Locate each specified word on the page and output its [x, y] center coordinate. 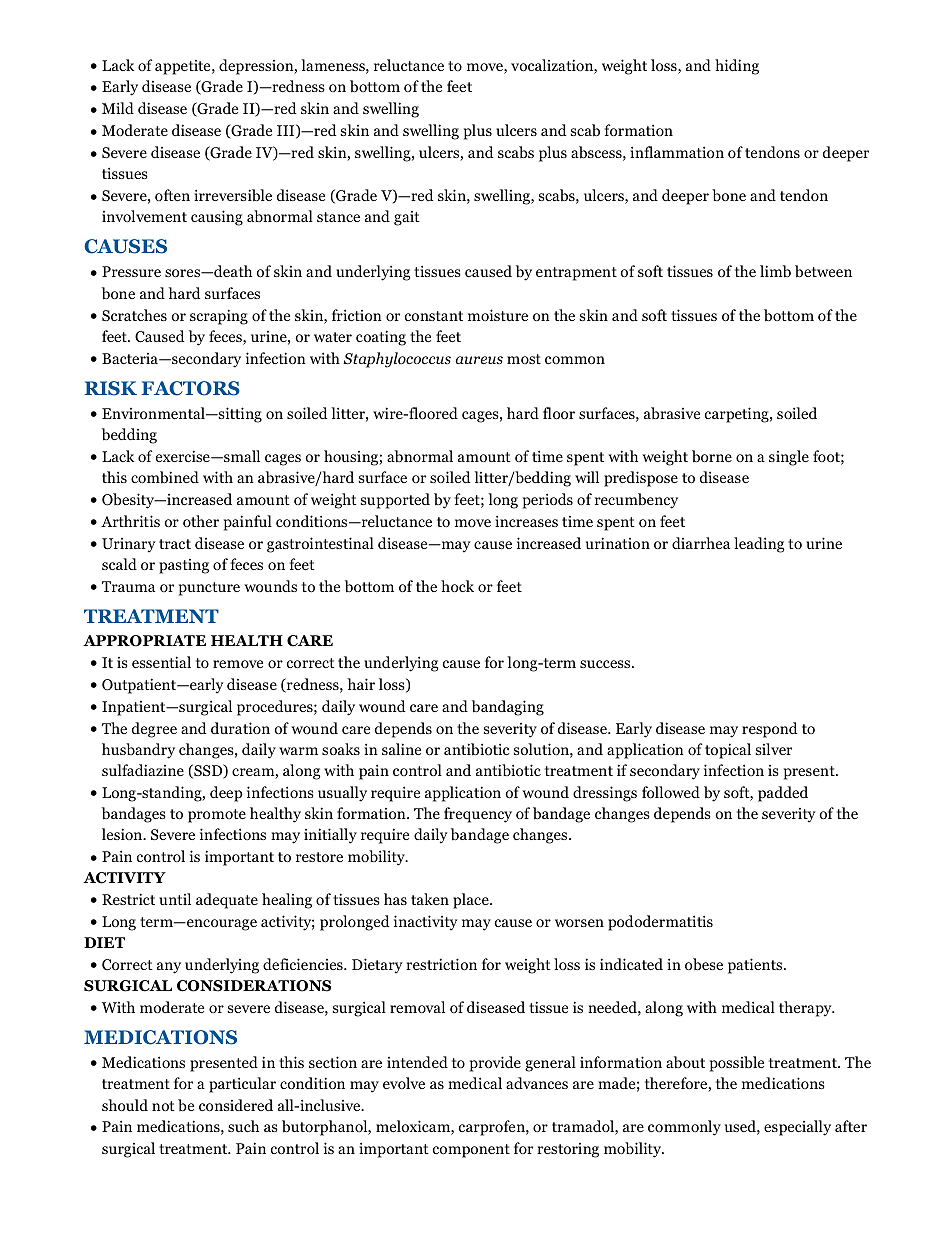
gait [407, 218]
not [163, 1106]
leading [759, 545]
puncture [209, 589]
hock [457, 586]
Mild [118, 108]
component [471, 1151]
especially [797, 1128]
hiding [737, 67]
